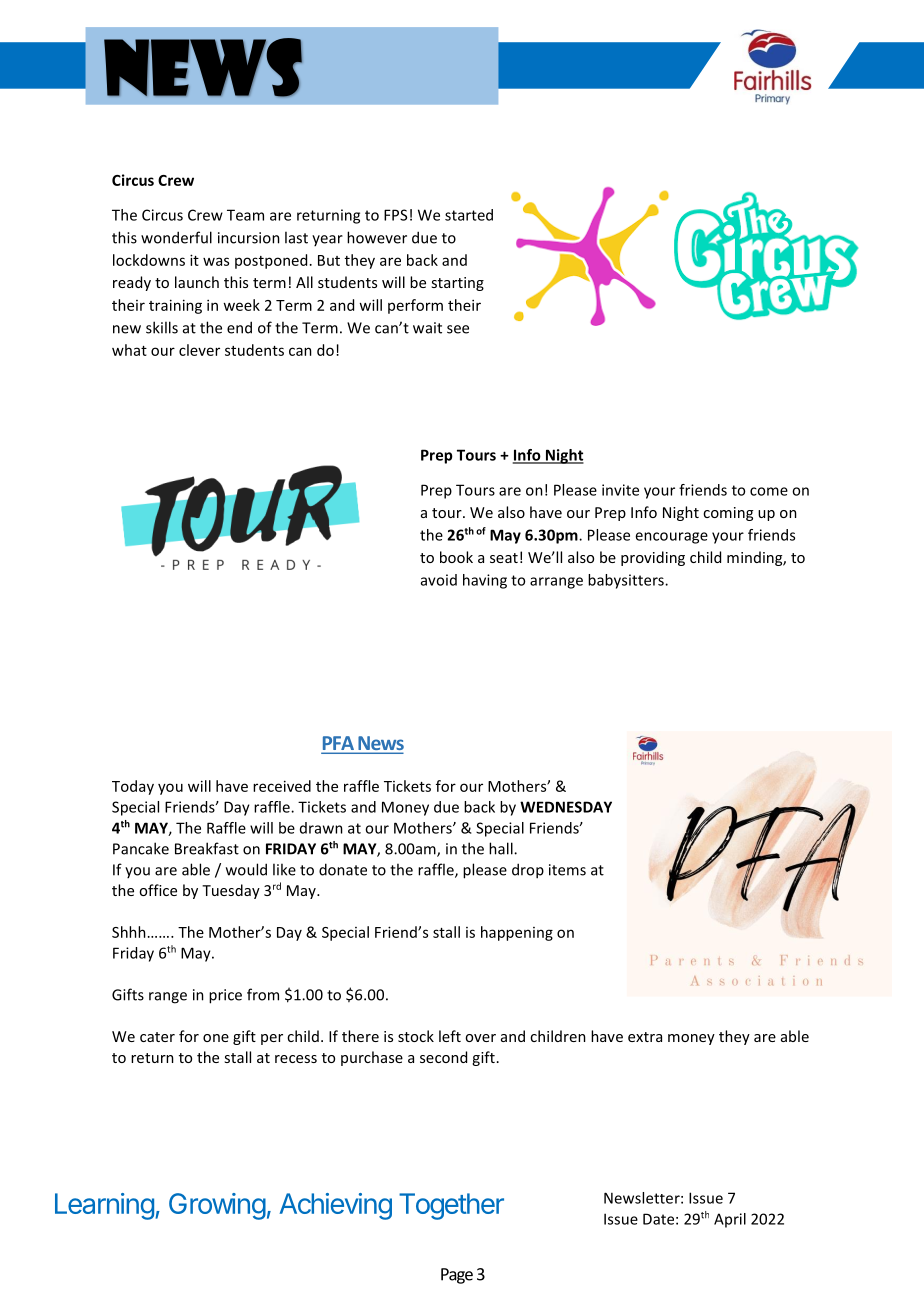  Describe the element at coordinates (456, 557) in the page. I see `book` at that location.
